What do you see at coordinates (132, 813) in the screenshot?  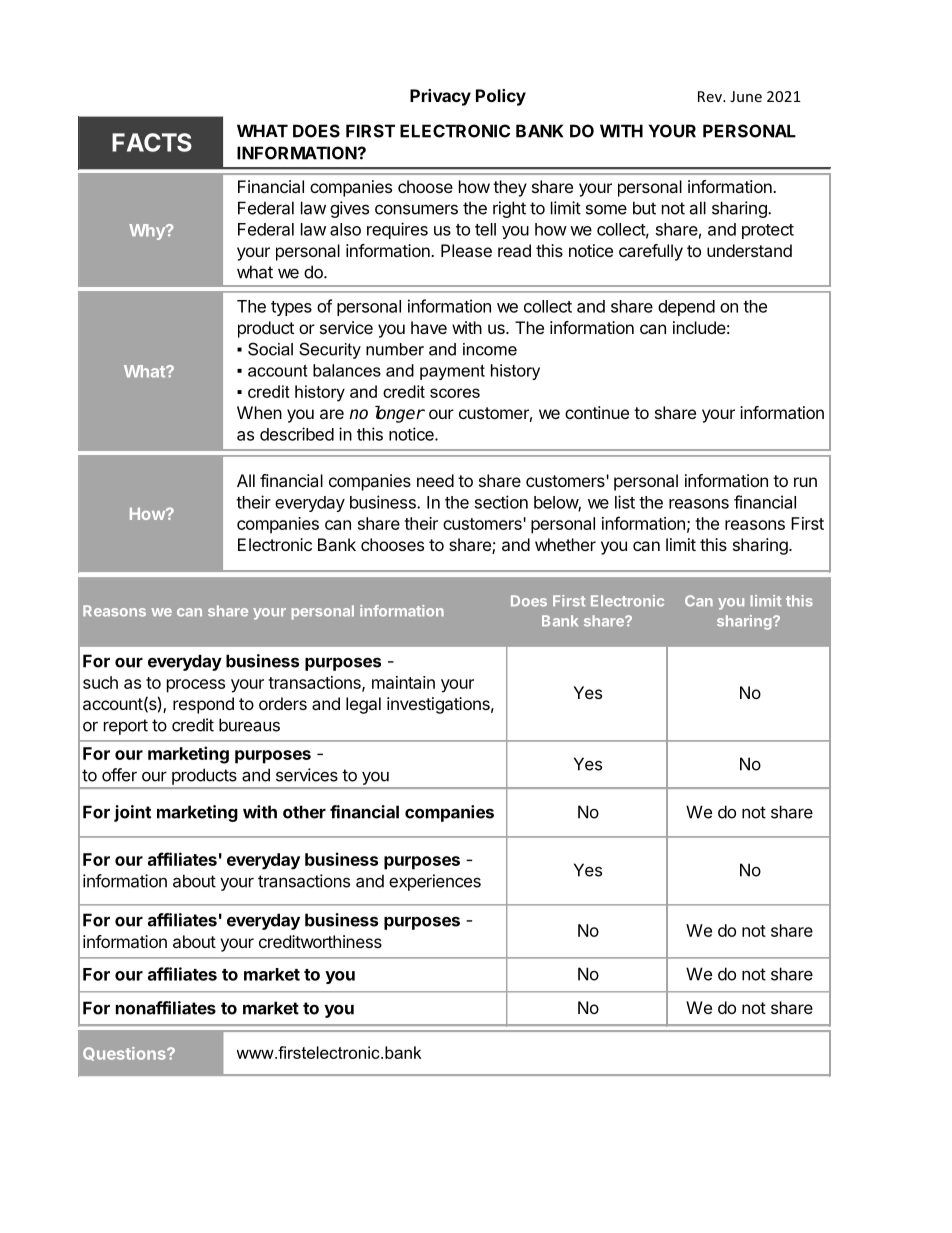 I see `joint` at bounding box center [132, 813].
